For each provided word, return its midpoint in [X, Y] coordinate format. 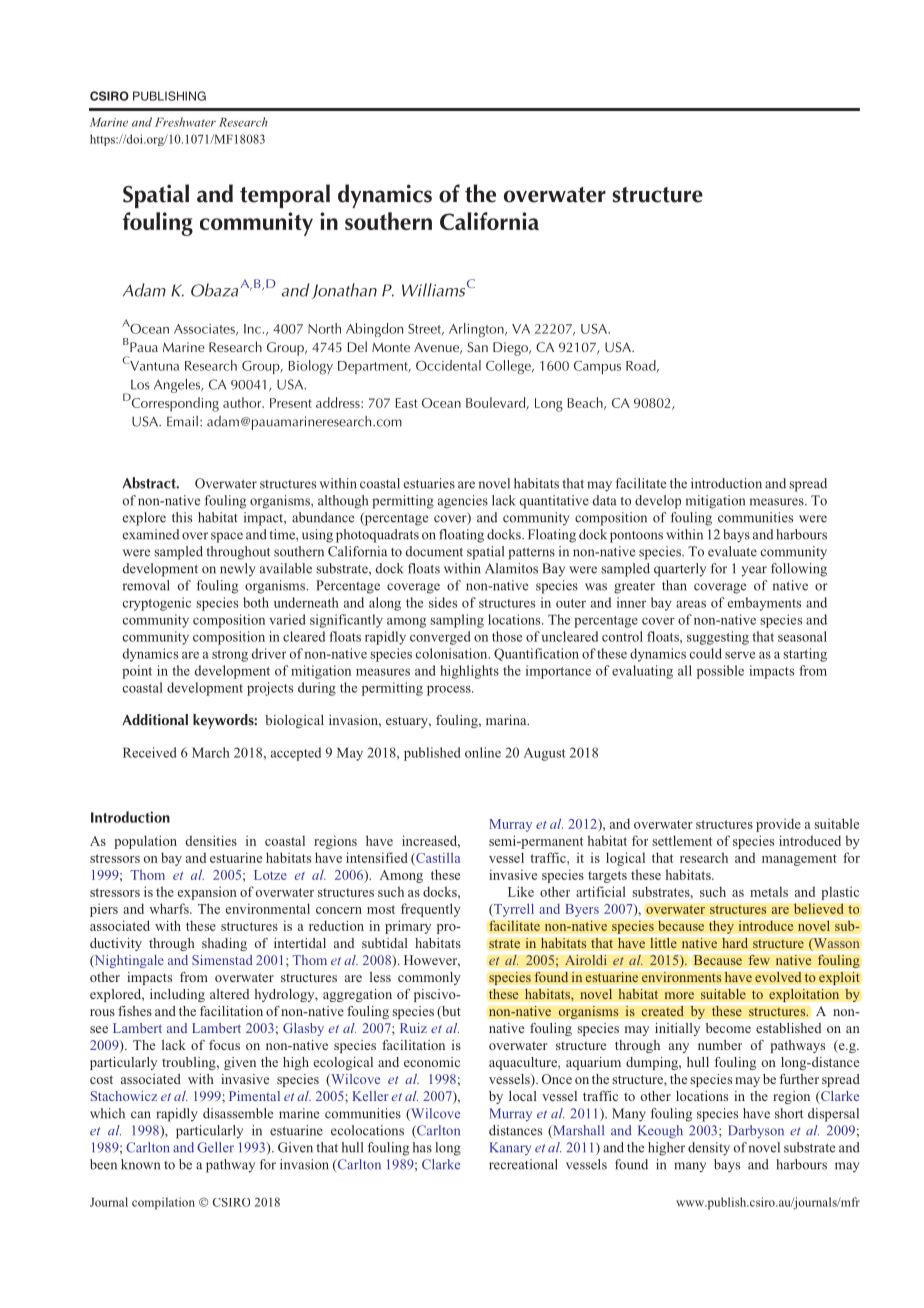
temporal [285, 196]
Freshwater [185, 122]
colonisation [453, 653]
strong [230, 656]
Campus [597, 367]
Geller [215, 1147]
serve [740, 655]
